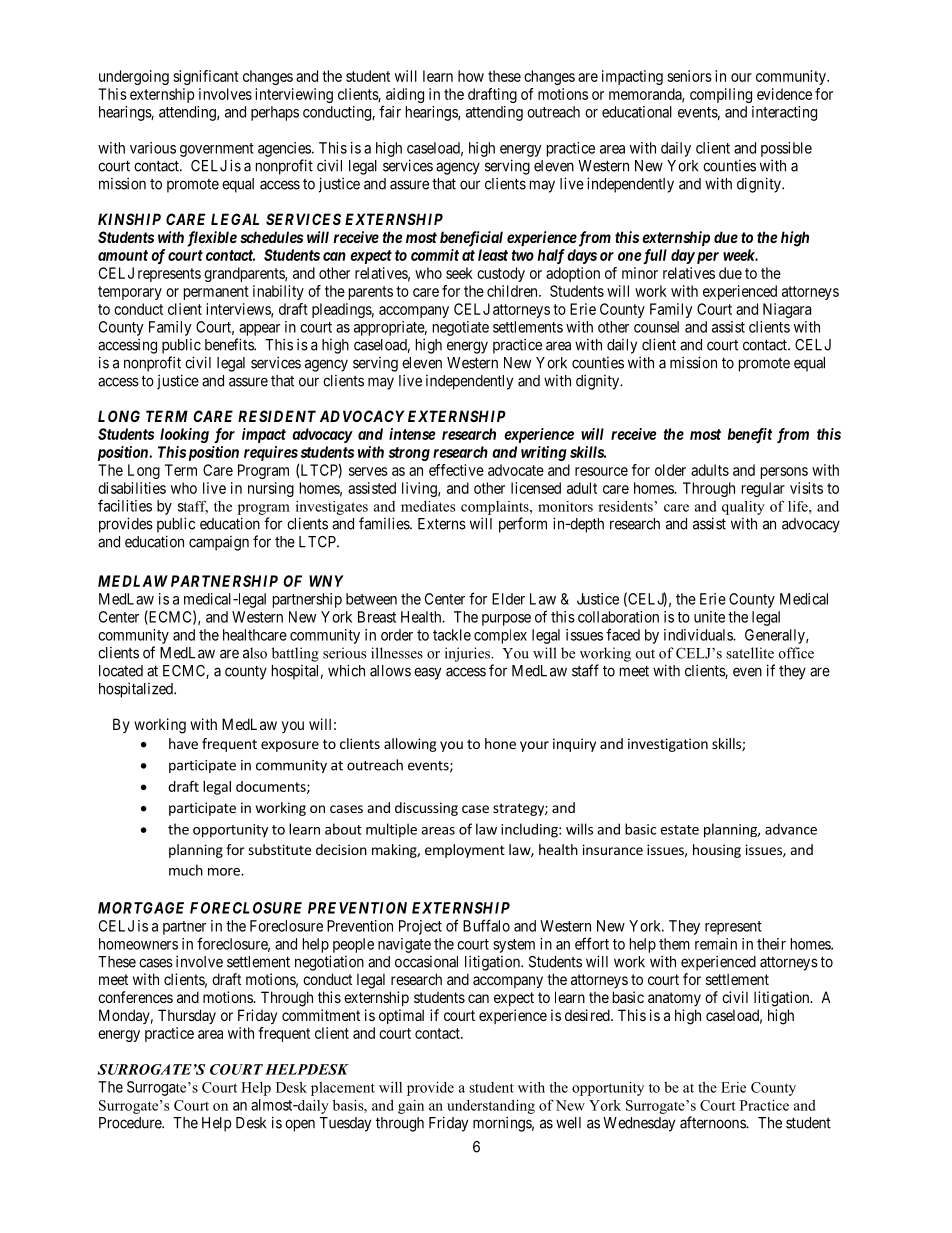  What do you see at coordinates (471, 76) in the screenshot?
I see `how` at bounding box center [471, 76].
